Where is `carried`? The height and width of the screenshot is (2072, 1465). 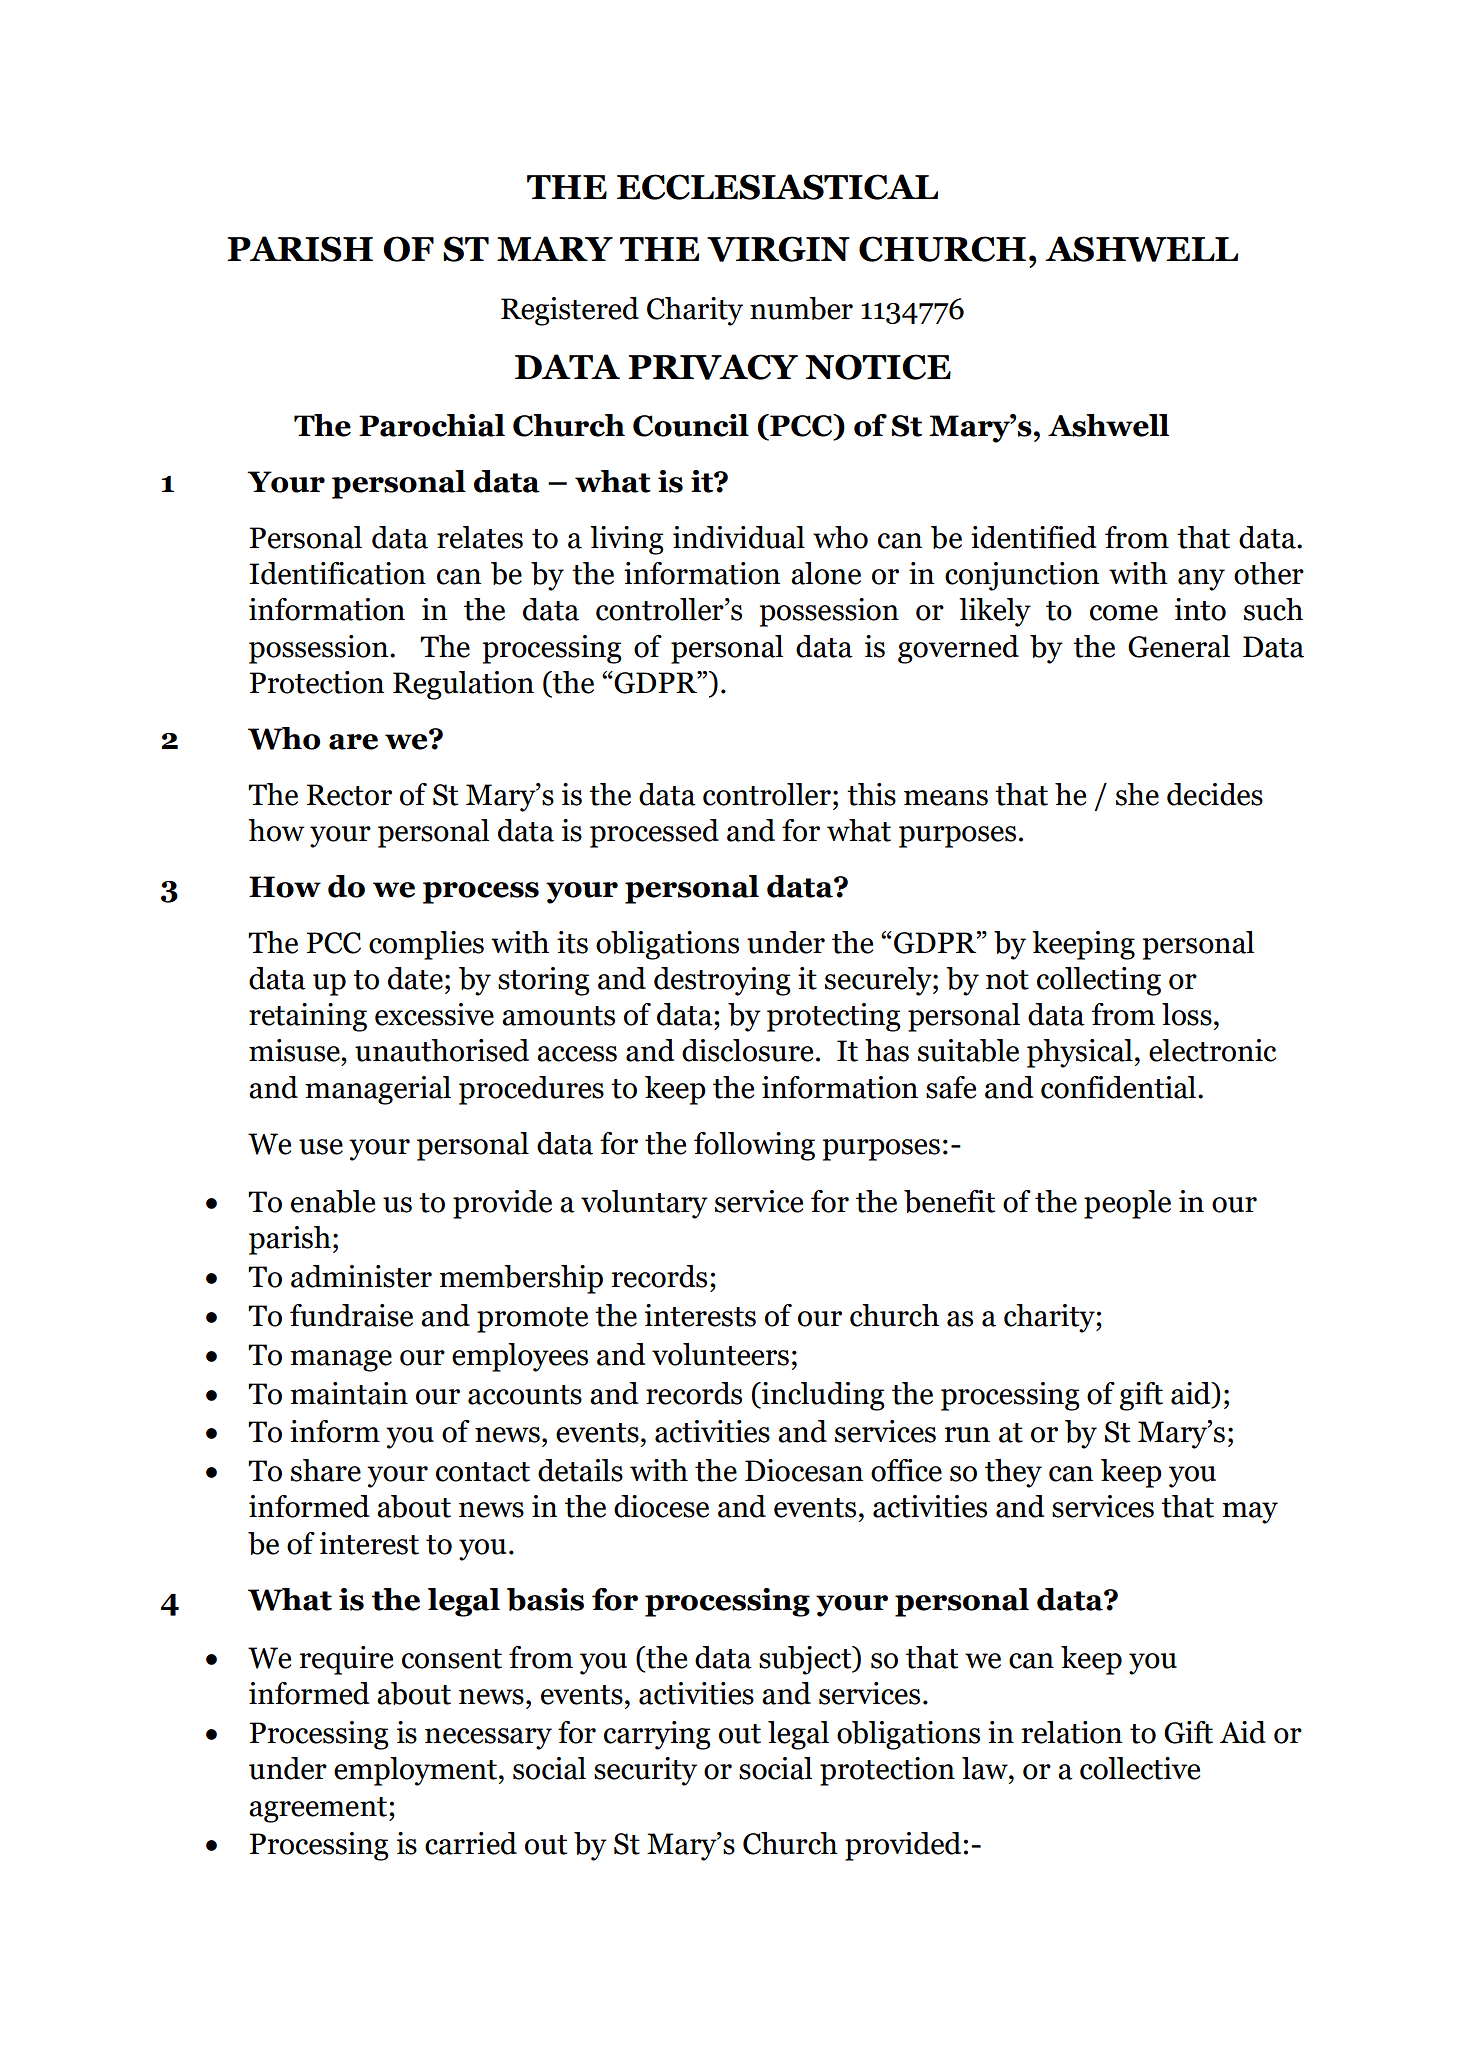
carried is located at coordinates (471, 1843).
